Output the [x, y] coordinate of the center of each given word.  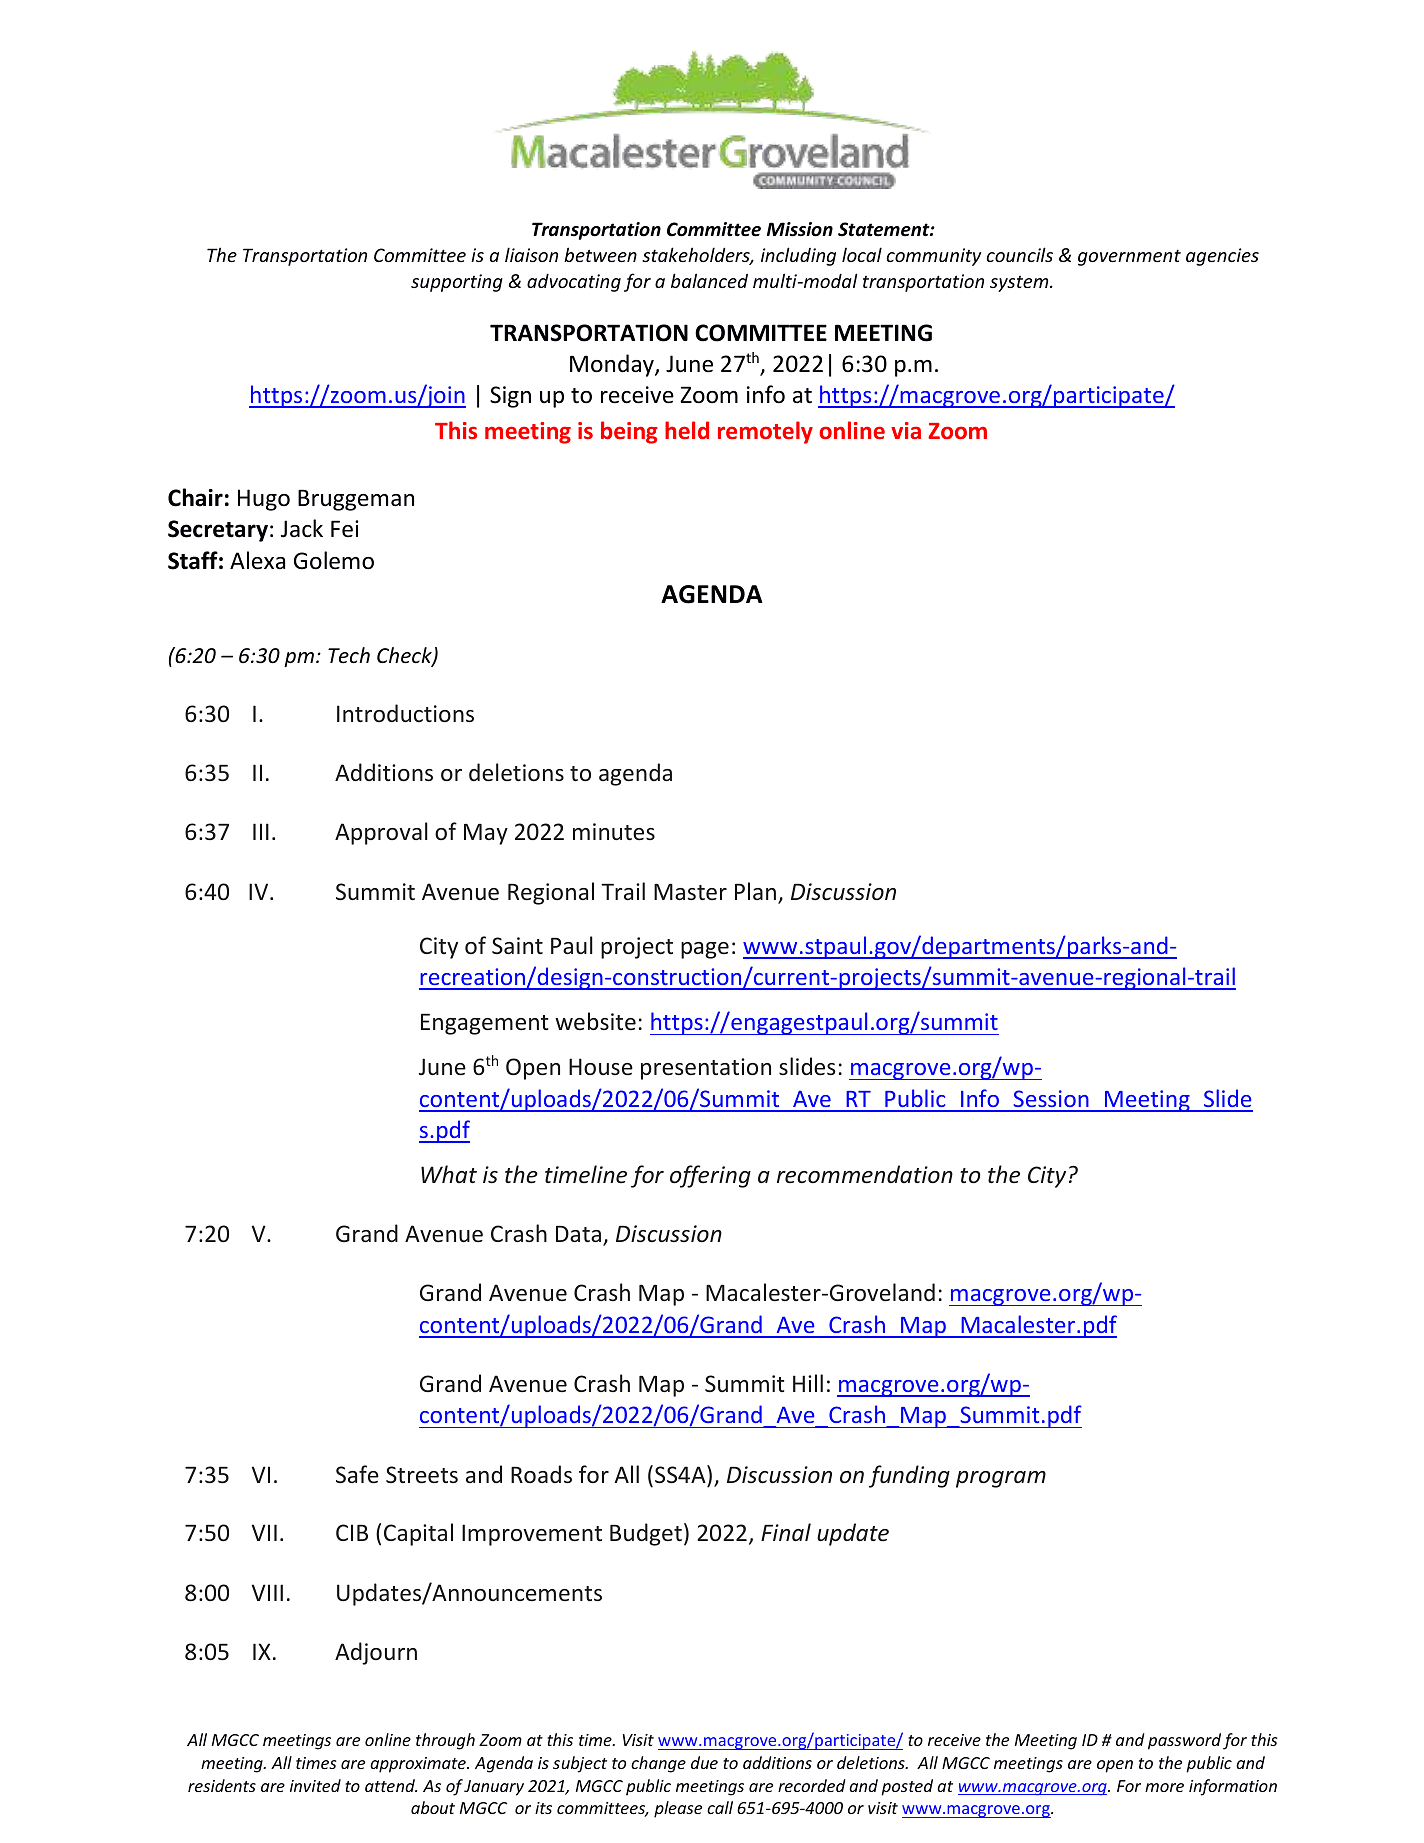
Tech [349, 655]
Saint [517, 945]
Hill [808, 1383]
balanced [709, 280]
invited [315, 1785]
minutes [614, 831]
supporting [457, 283]
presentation [706, 1069]
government [1129, 257]
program [1001, 1479]
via [906, 430]
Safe [357, 1474]
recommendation [865, 1174]
